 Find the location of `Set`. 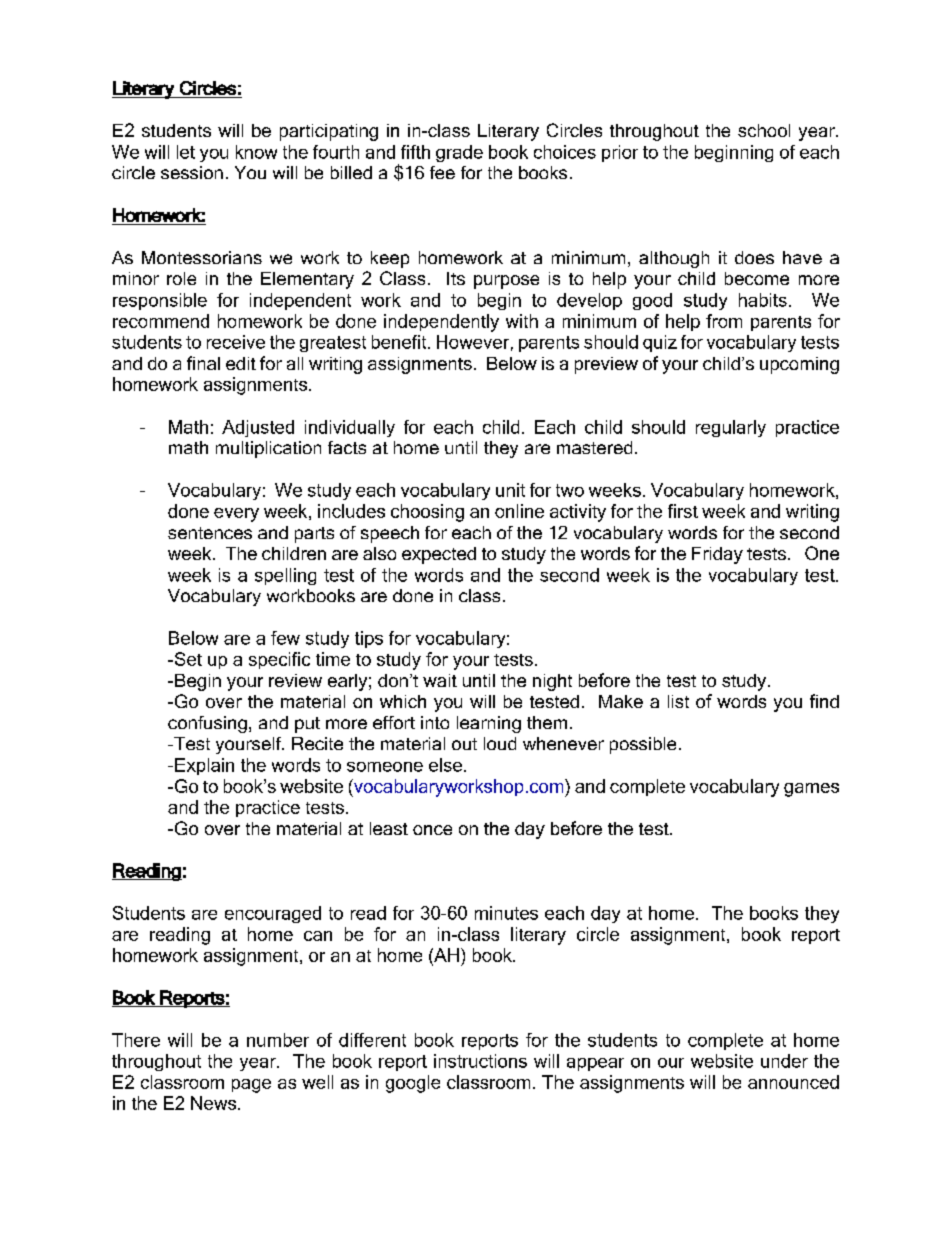

Set is located at coordinates (187, 659).
